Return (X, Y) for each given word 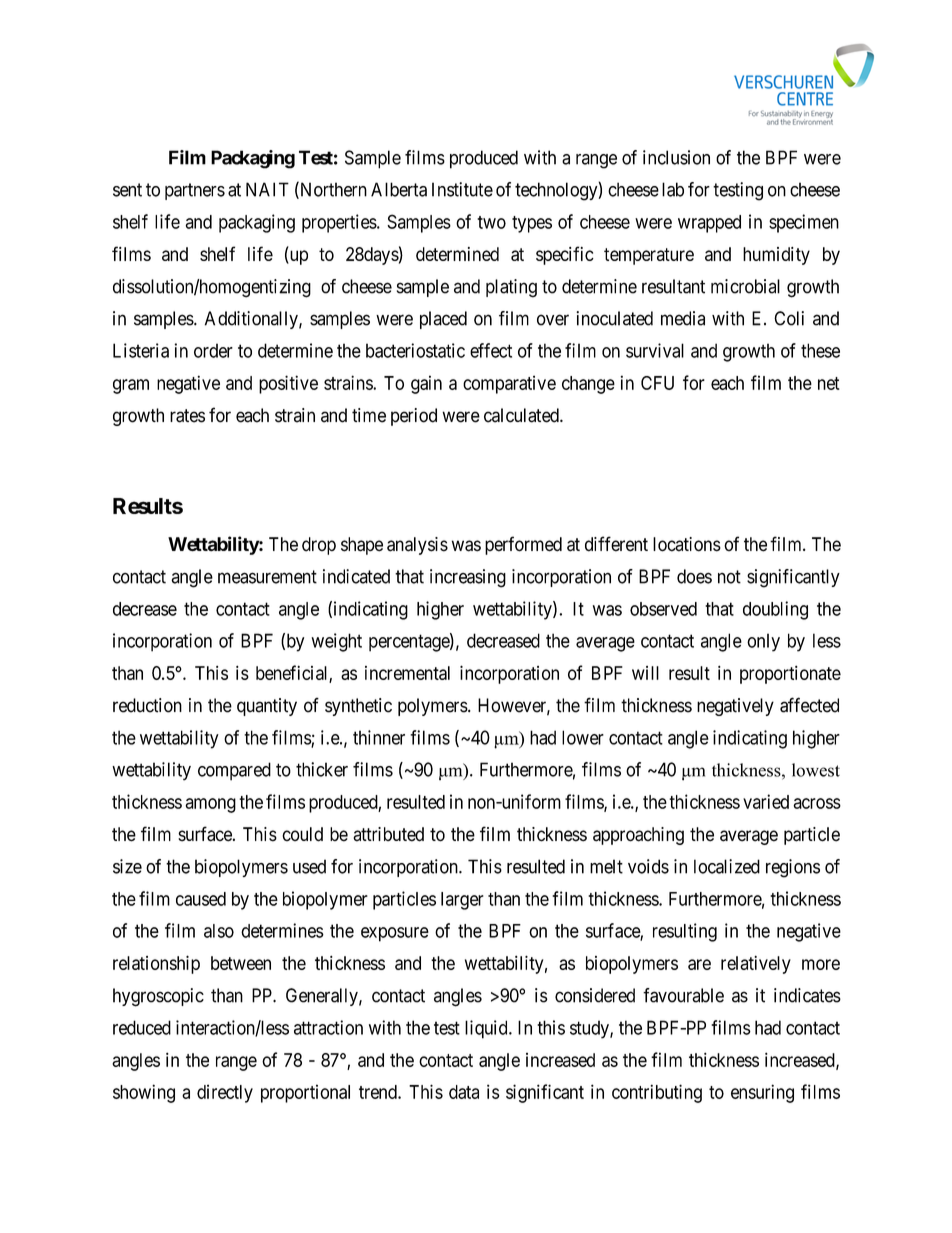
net (829, 383)
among (210, 805)
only (763, 642)
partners (195, 191)
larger (462, 901)
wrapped (709, 224)
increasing (468, 578)
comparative (509, 384)
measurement (267, 577)
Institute (462, 189)
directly (225, 1093)
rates (187, 416)
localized (727, 866)
